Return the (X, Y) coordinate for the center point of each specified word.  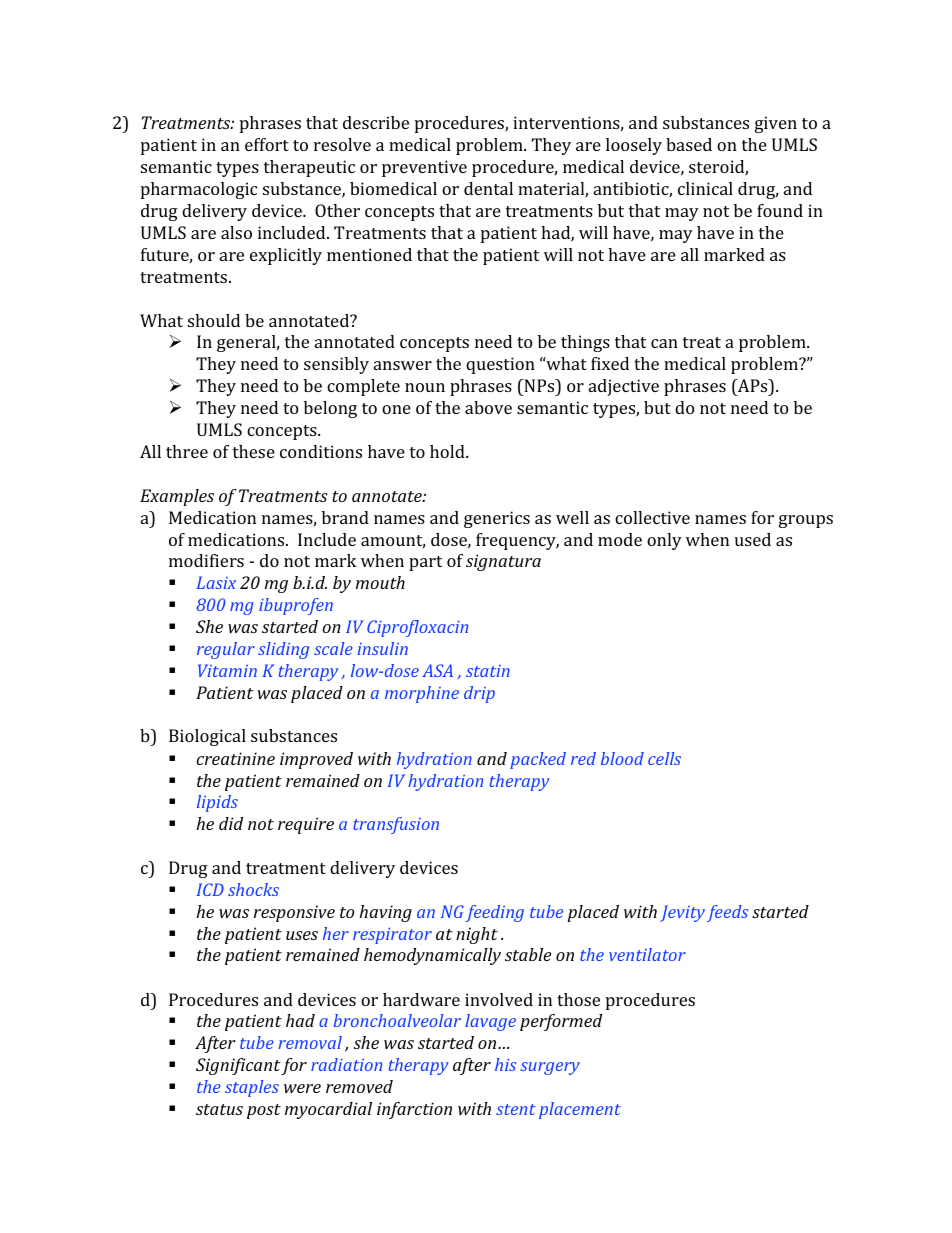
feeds (727, 913)
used (753, 539)
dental (488, 188)
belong (330, 409)
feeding (494, 913)
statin (488, 671)
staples (252, 1088)
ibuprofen (296, 606)
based (689, 144)
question (500, 365)
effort (267, 144)
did (231, 823)
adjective (624, 387)
